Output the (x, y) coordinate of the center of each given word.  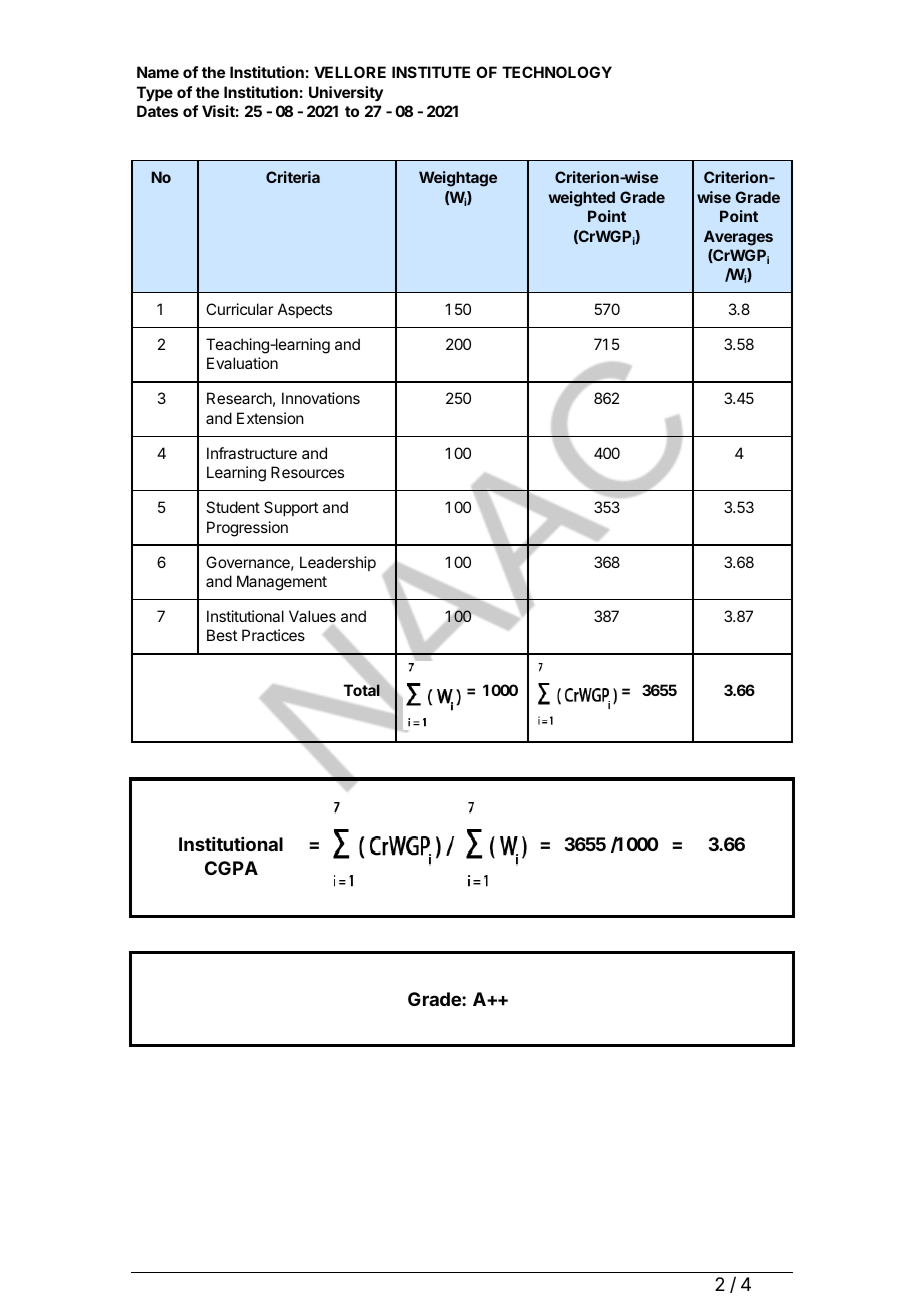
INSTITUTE (431, 72)
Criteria (293, 177)
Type (155, 93)
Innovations (321, 398)
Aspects (305, 310)
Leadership (338, 563)
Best (222, 635)
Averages (738, 238)
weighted (581, 199)
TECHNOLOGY (557, 72)
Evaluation (242, 363)
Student (233, 507)
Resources (307, 472)
